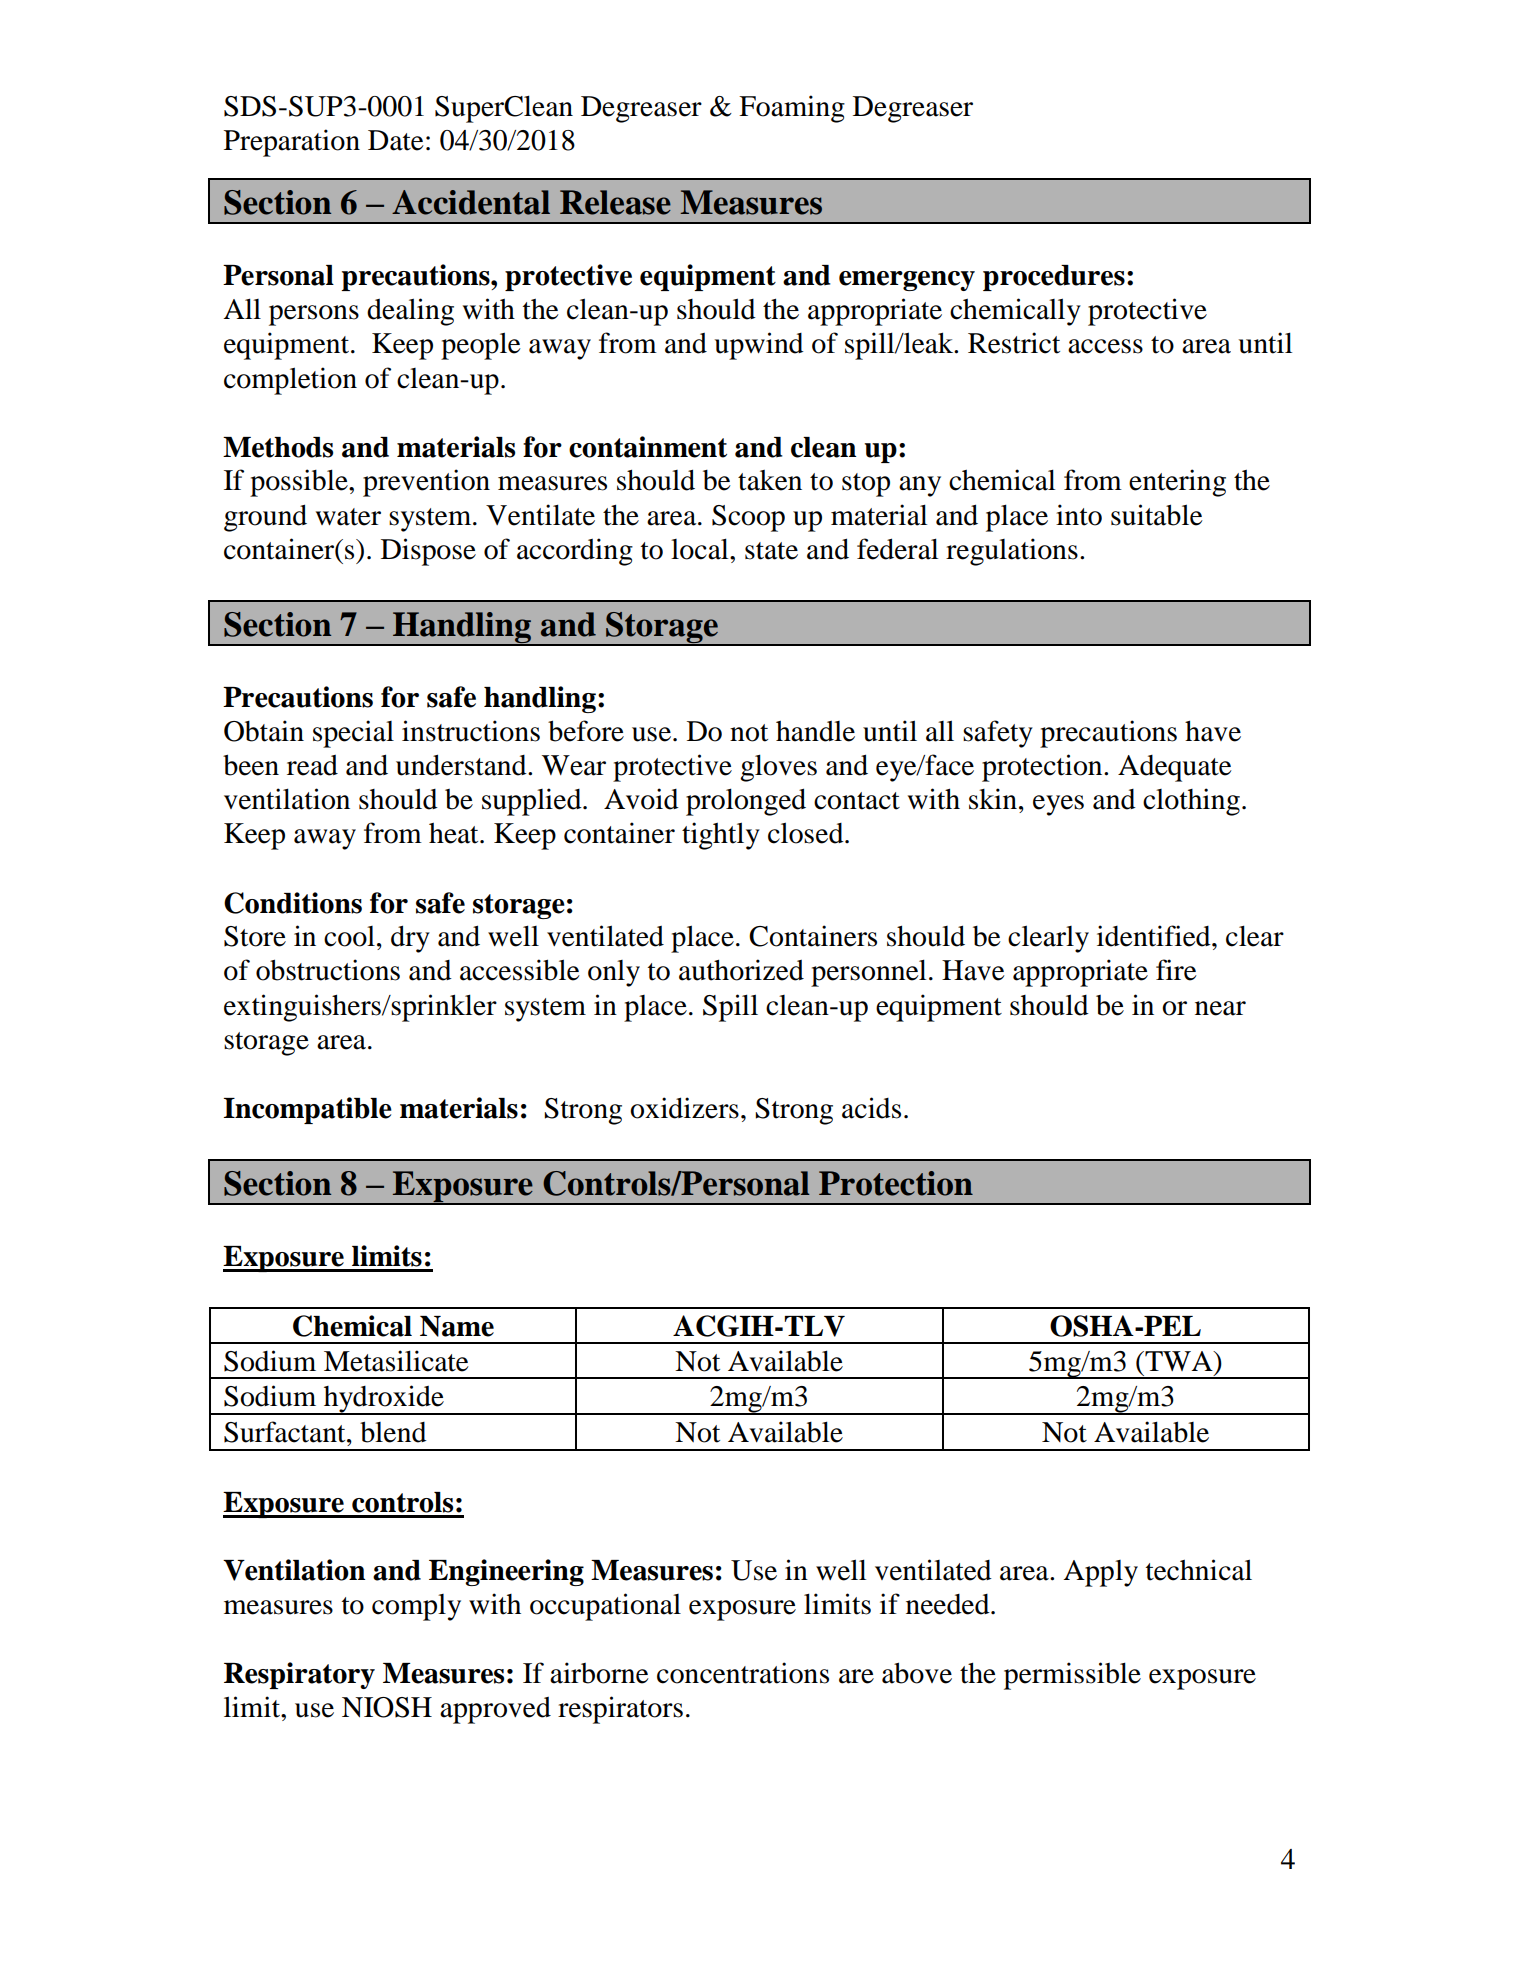 This page has width=1519, height=1966. What do you see at coordinates (792, 109) in the page?
I see `Foaming` at bounding box center [792, 109].
